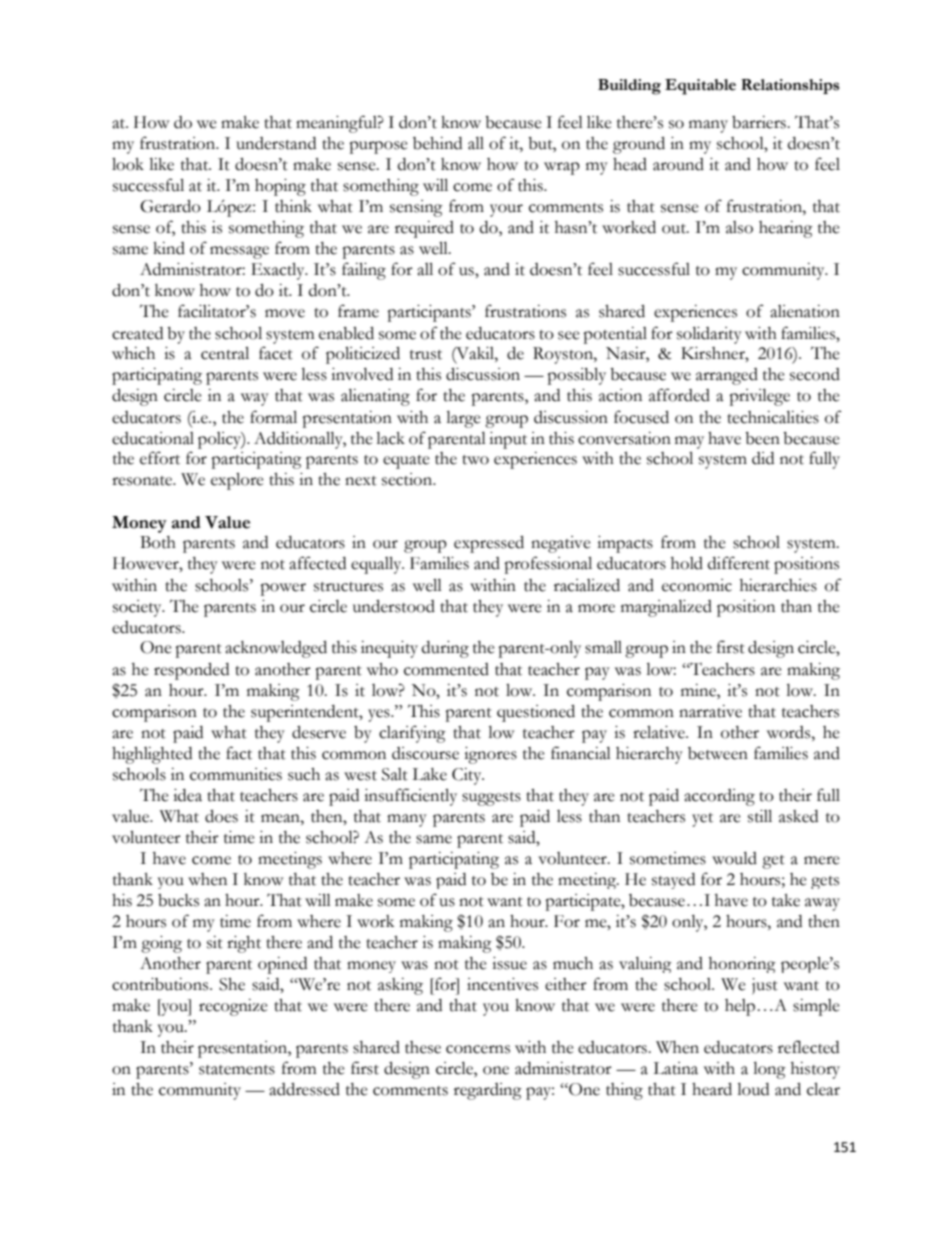 This screenshot has width=952, height=1233. Describe the element at coordinates (762, 438) in the screenshot. I see `been` at that location.
